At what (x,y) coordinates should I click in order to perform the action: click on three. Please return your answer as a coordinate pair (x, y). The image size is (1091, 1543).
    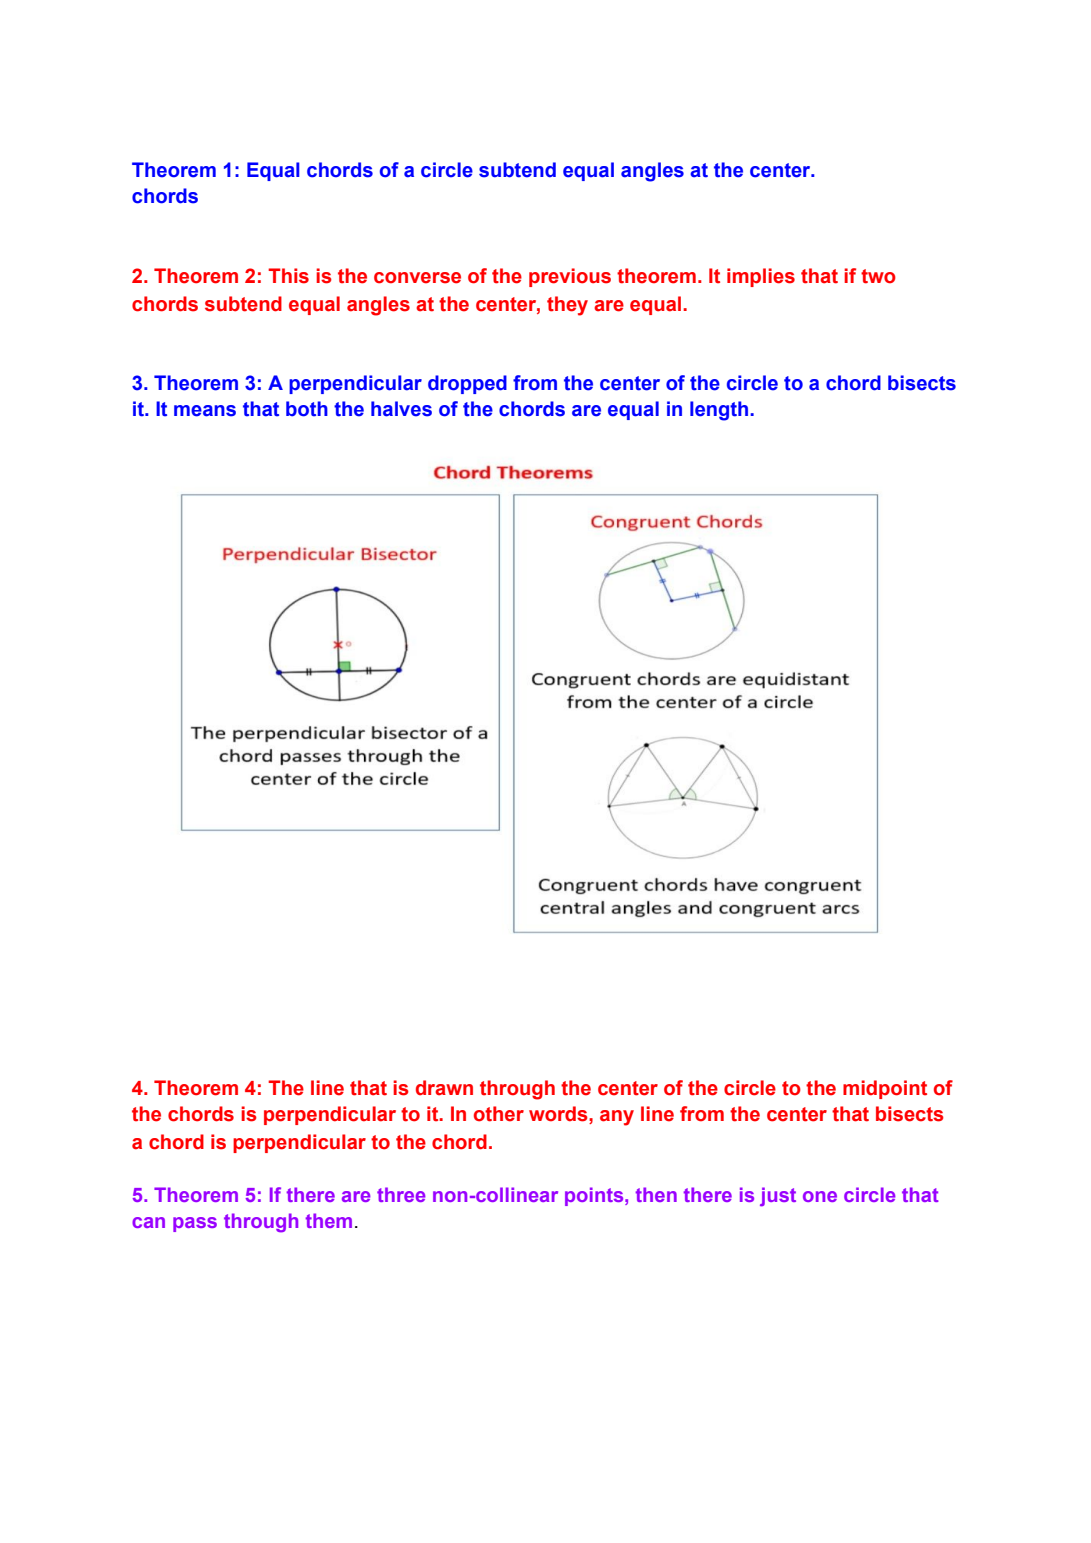
    Looking at the image, I should click on (401, 1194).
